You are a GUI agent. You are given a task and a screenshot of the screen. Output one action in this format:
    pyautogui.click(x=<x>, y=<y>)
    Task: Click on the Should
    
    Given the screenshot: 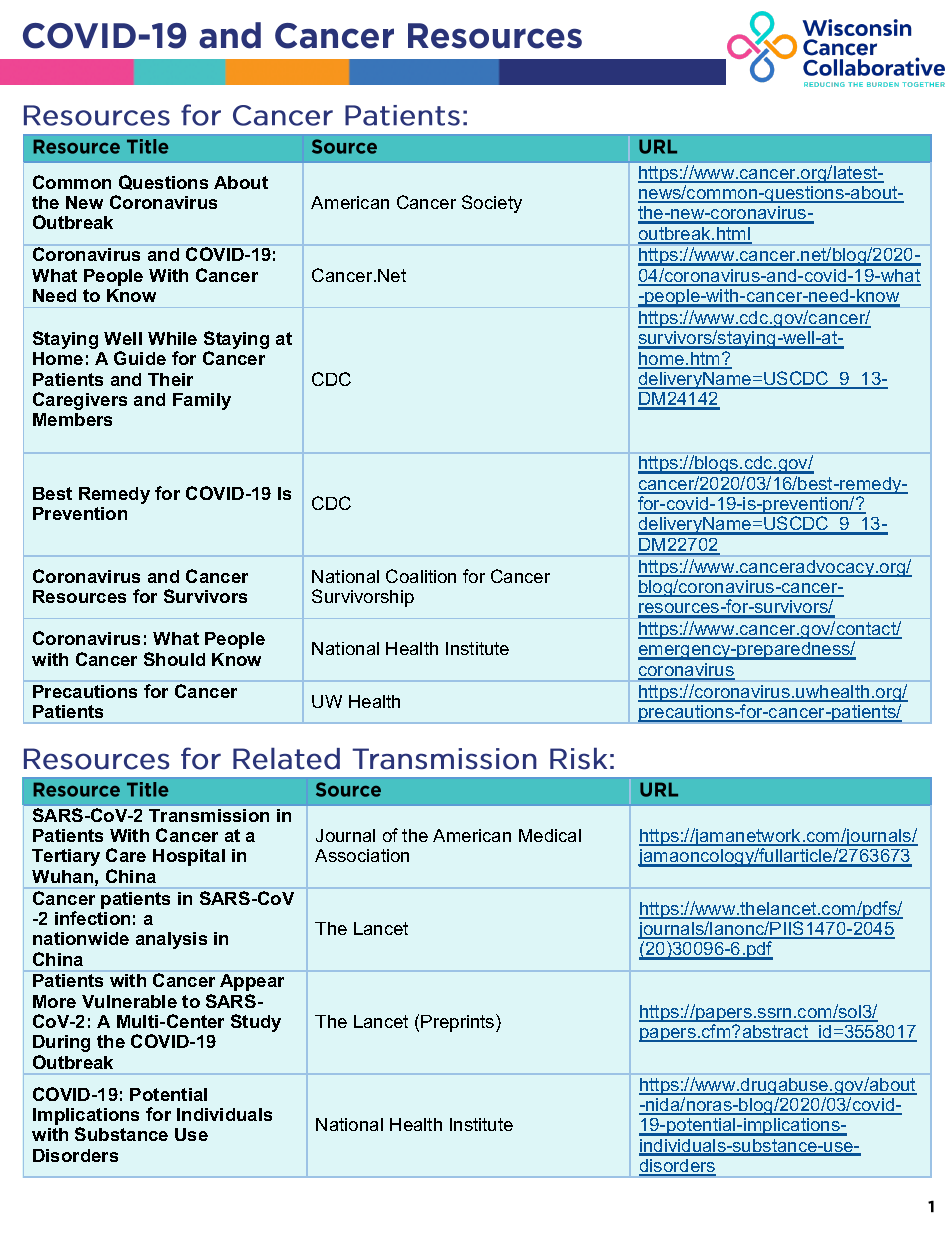 What is the action you would take?
    pyautogui.click(x=174, y=659)
